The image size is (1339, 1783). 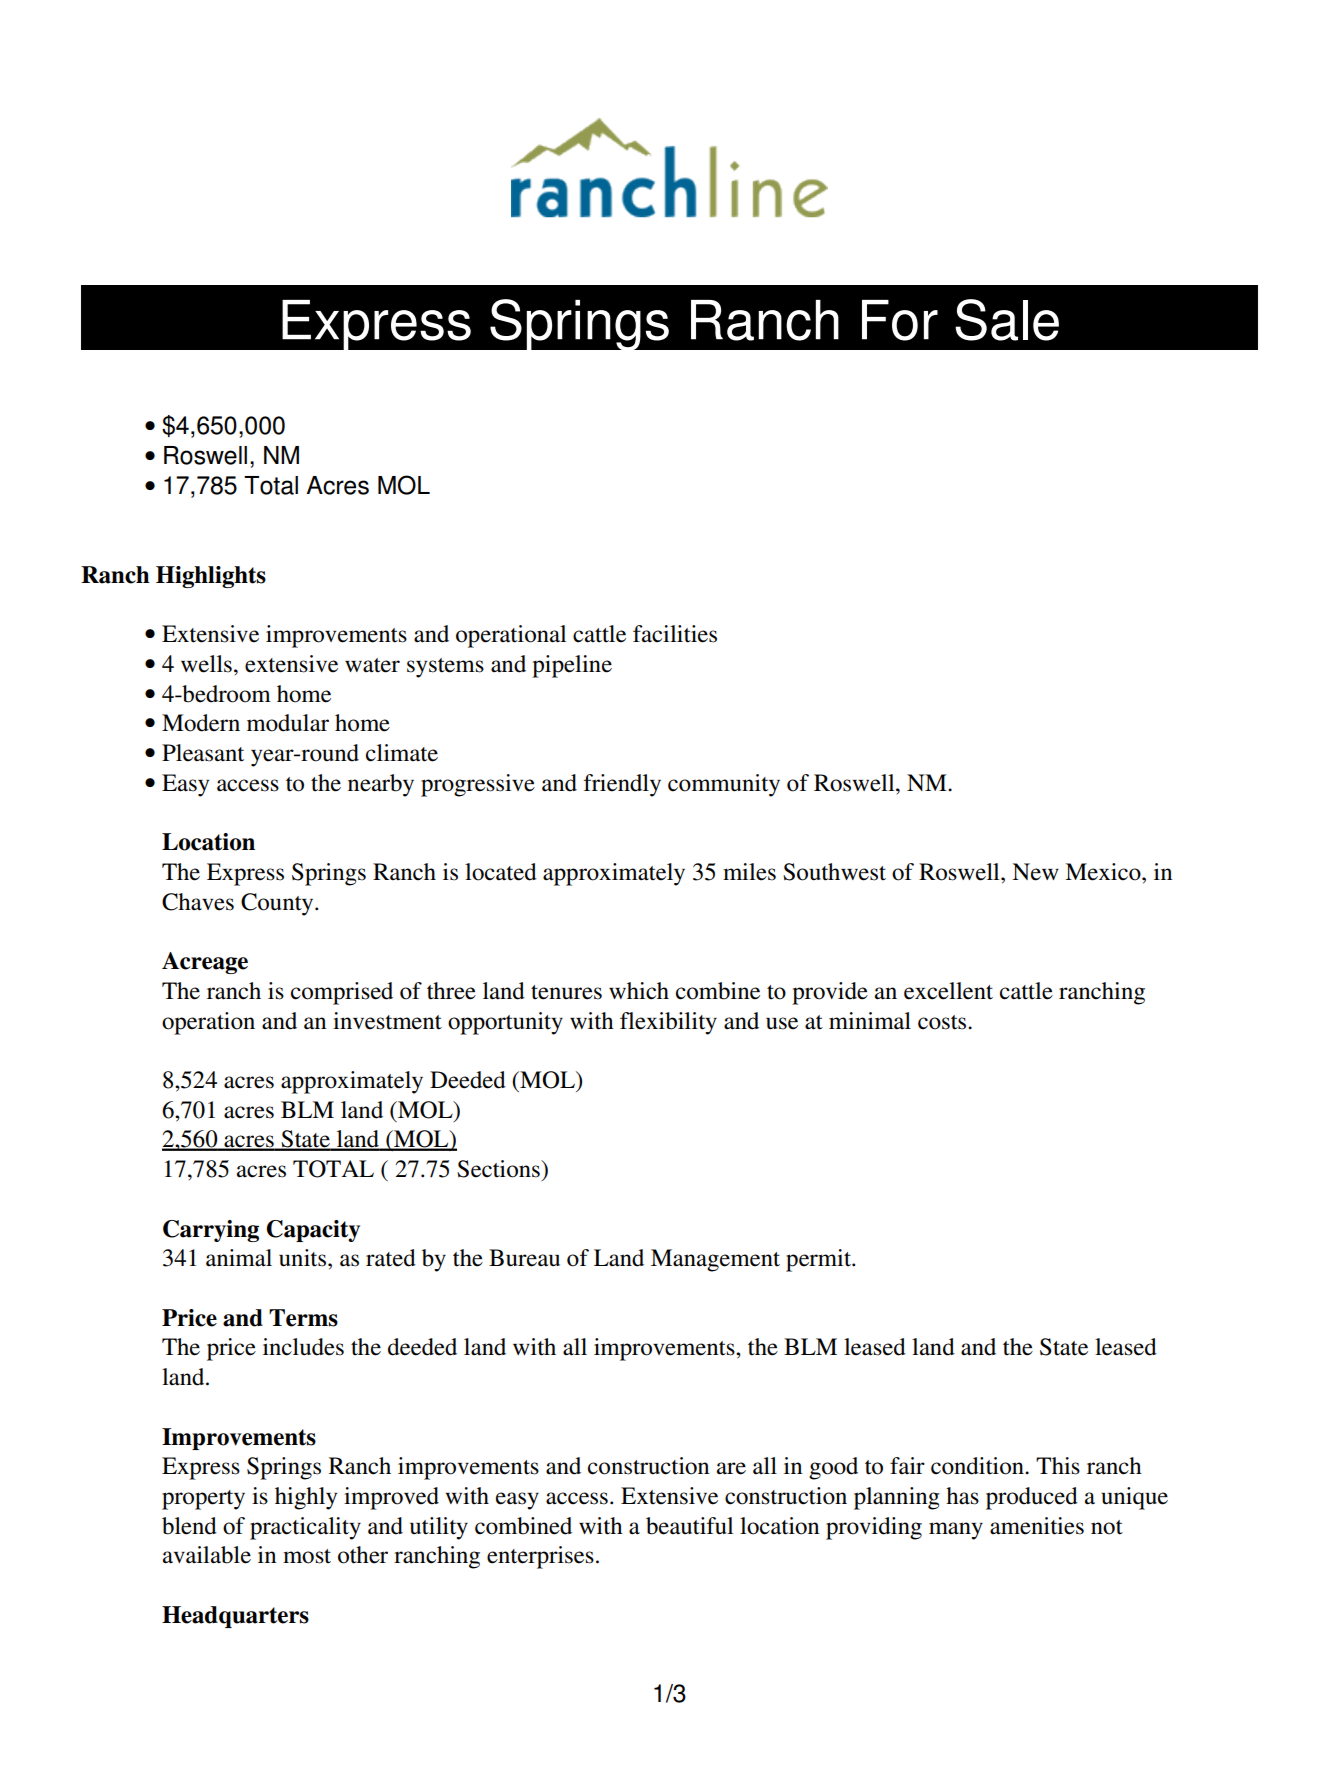 I want to click on beautiful, so click(x=689, y=1526).
